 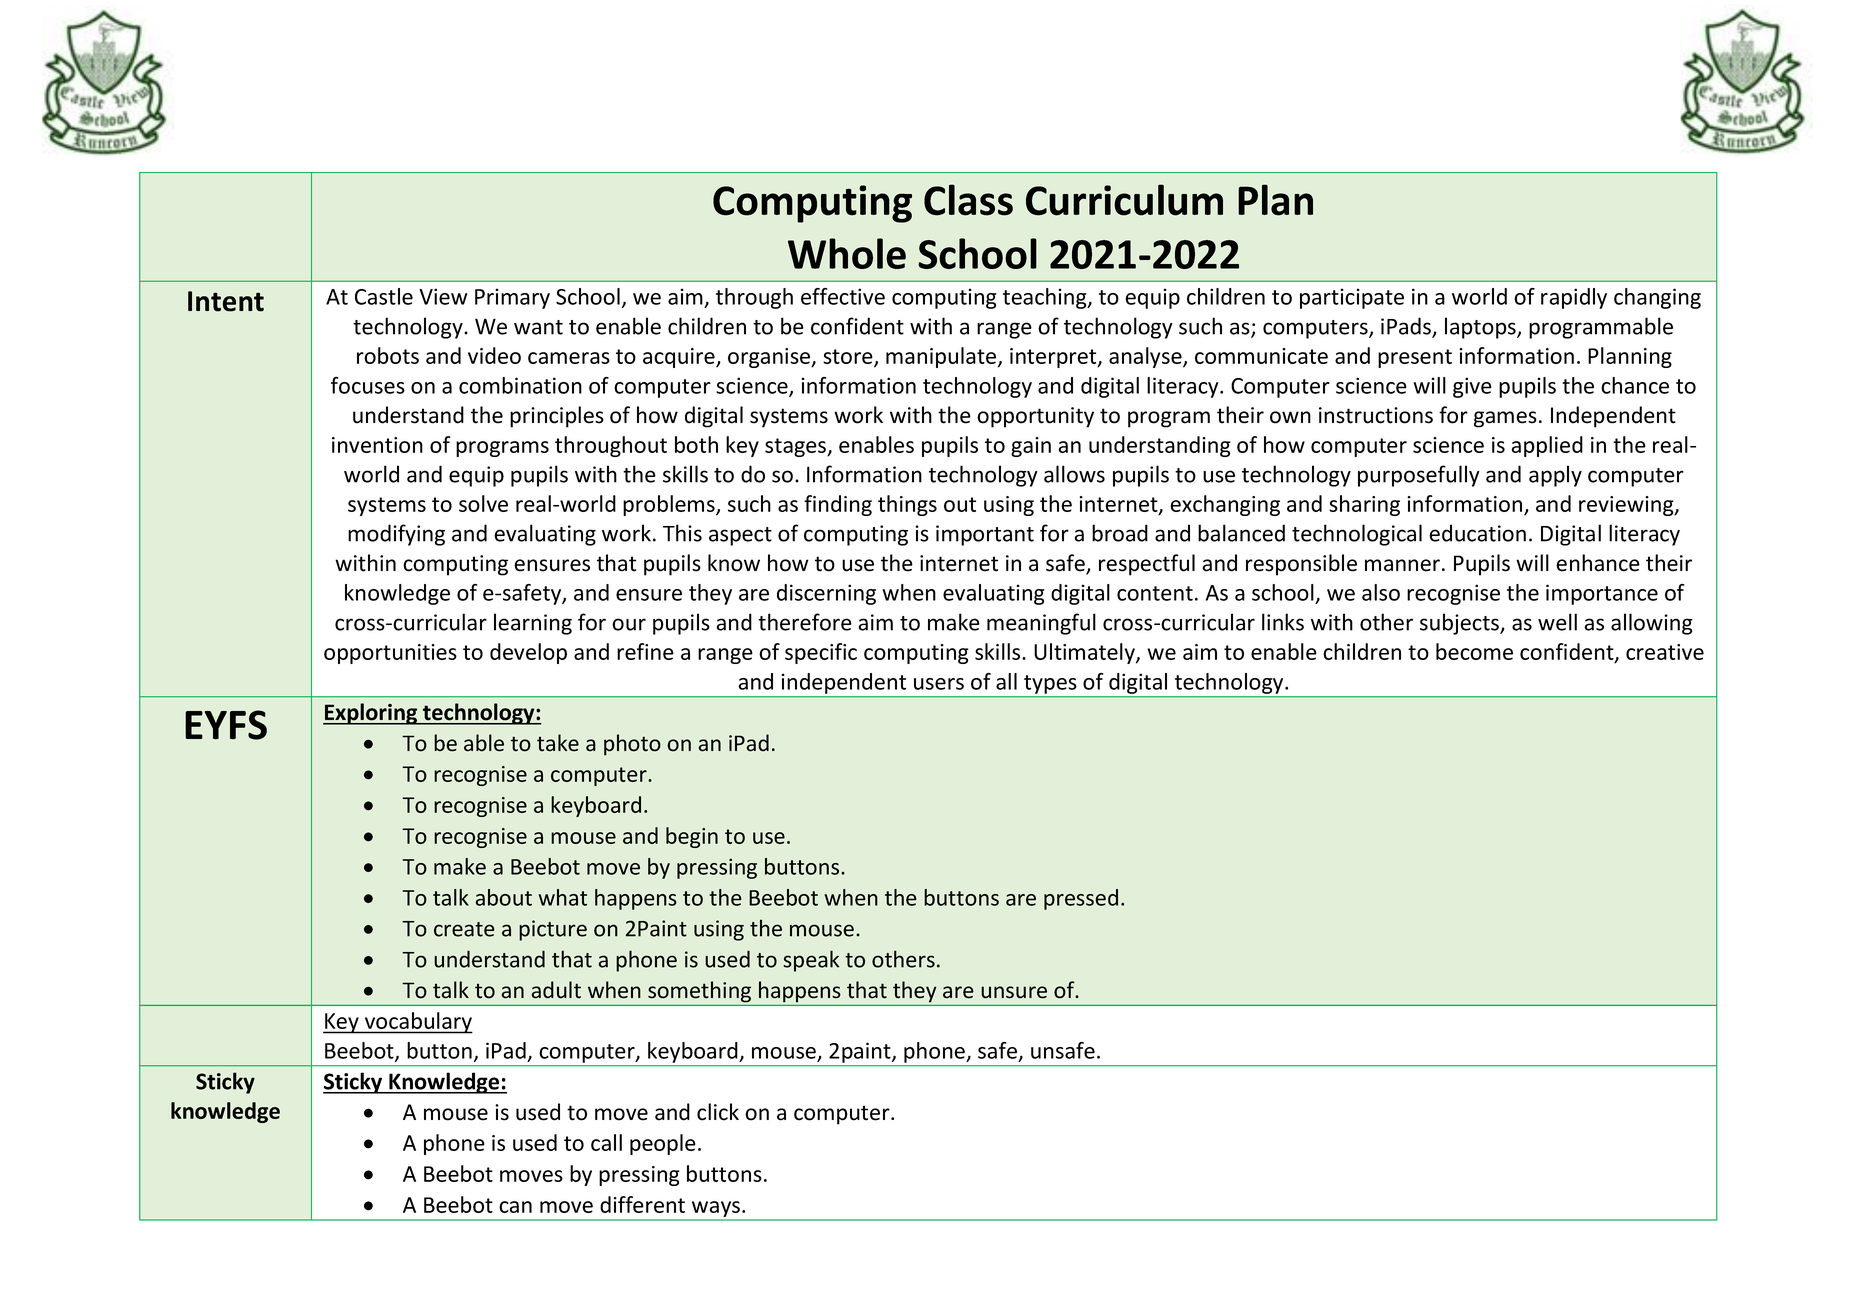 What do you see at coordinates (371, 714) in the screenshot?
I see `Exploring` at bounding box center [371, 714].
